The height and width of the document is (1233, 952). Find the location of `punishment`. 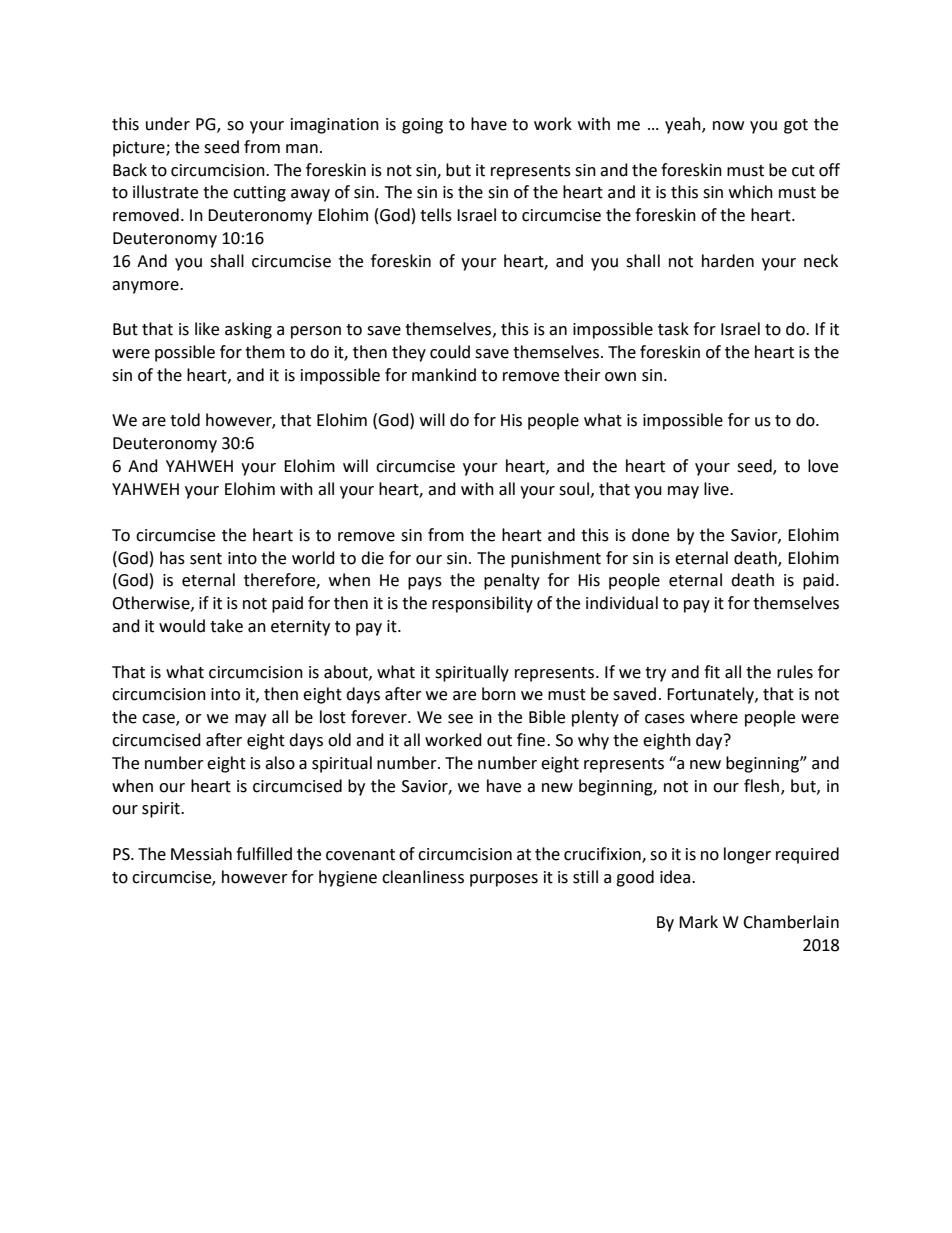

punishment is located at coordinates (556, 559).
